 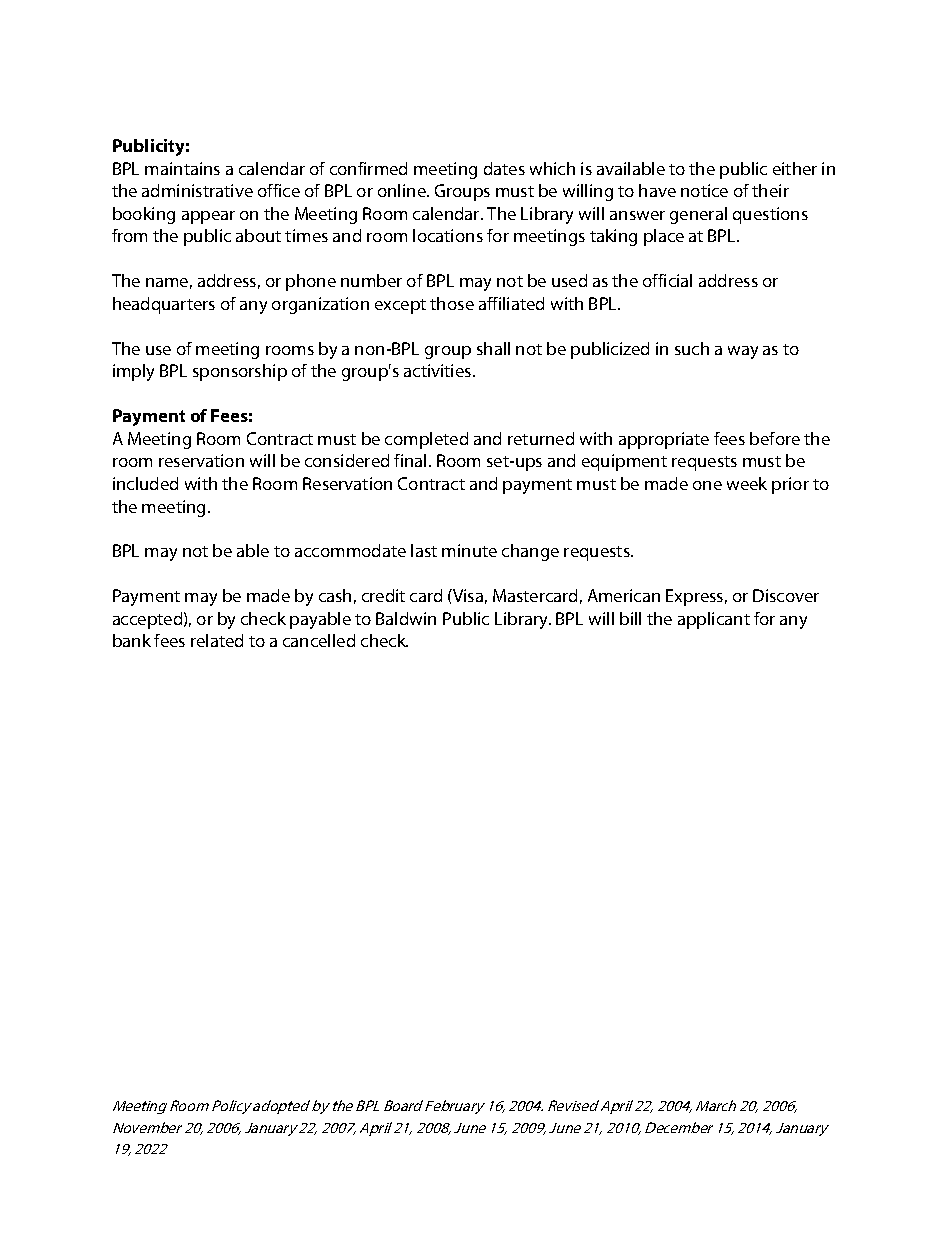 What do you see at coordinates (704, 190) in the document?
I see `notice` at bounding box center [704, 190].
